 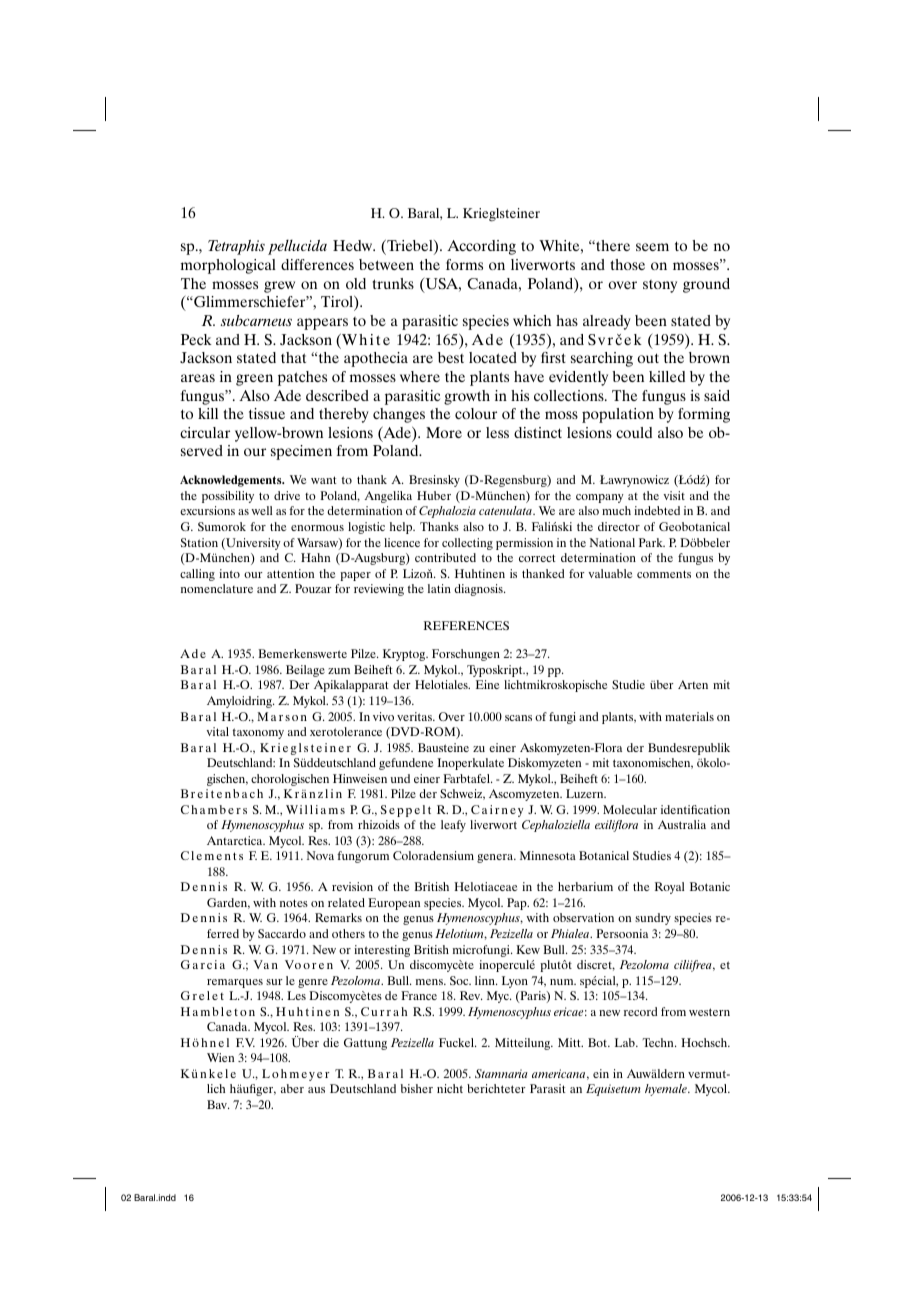 I want to click on materials, so click(x=689, y=716).
